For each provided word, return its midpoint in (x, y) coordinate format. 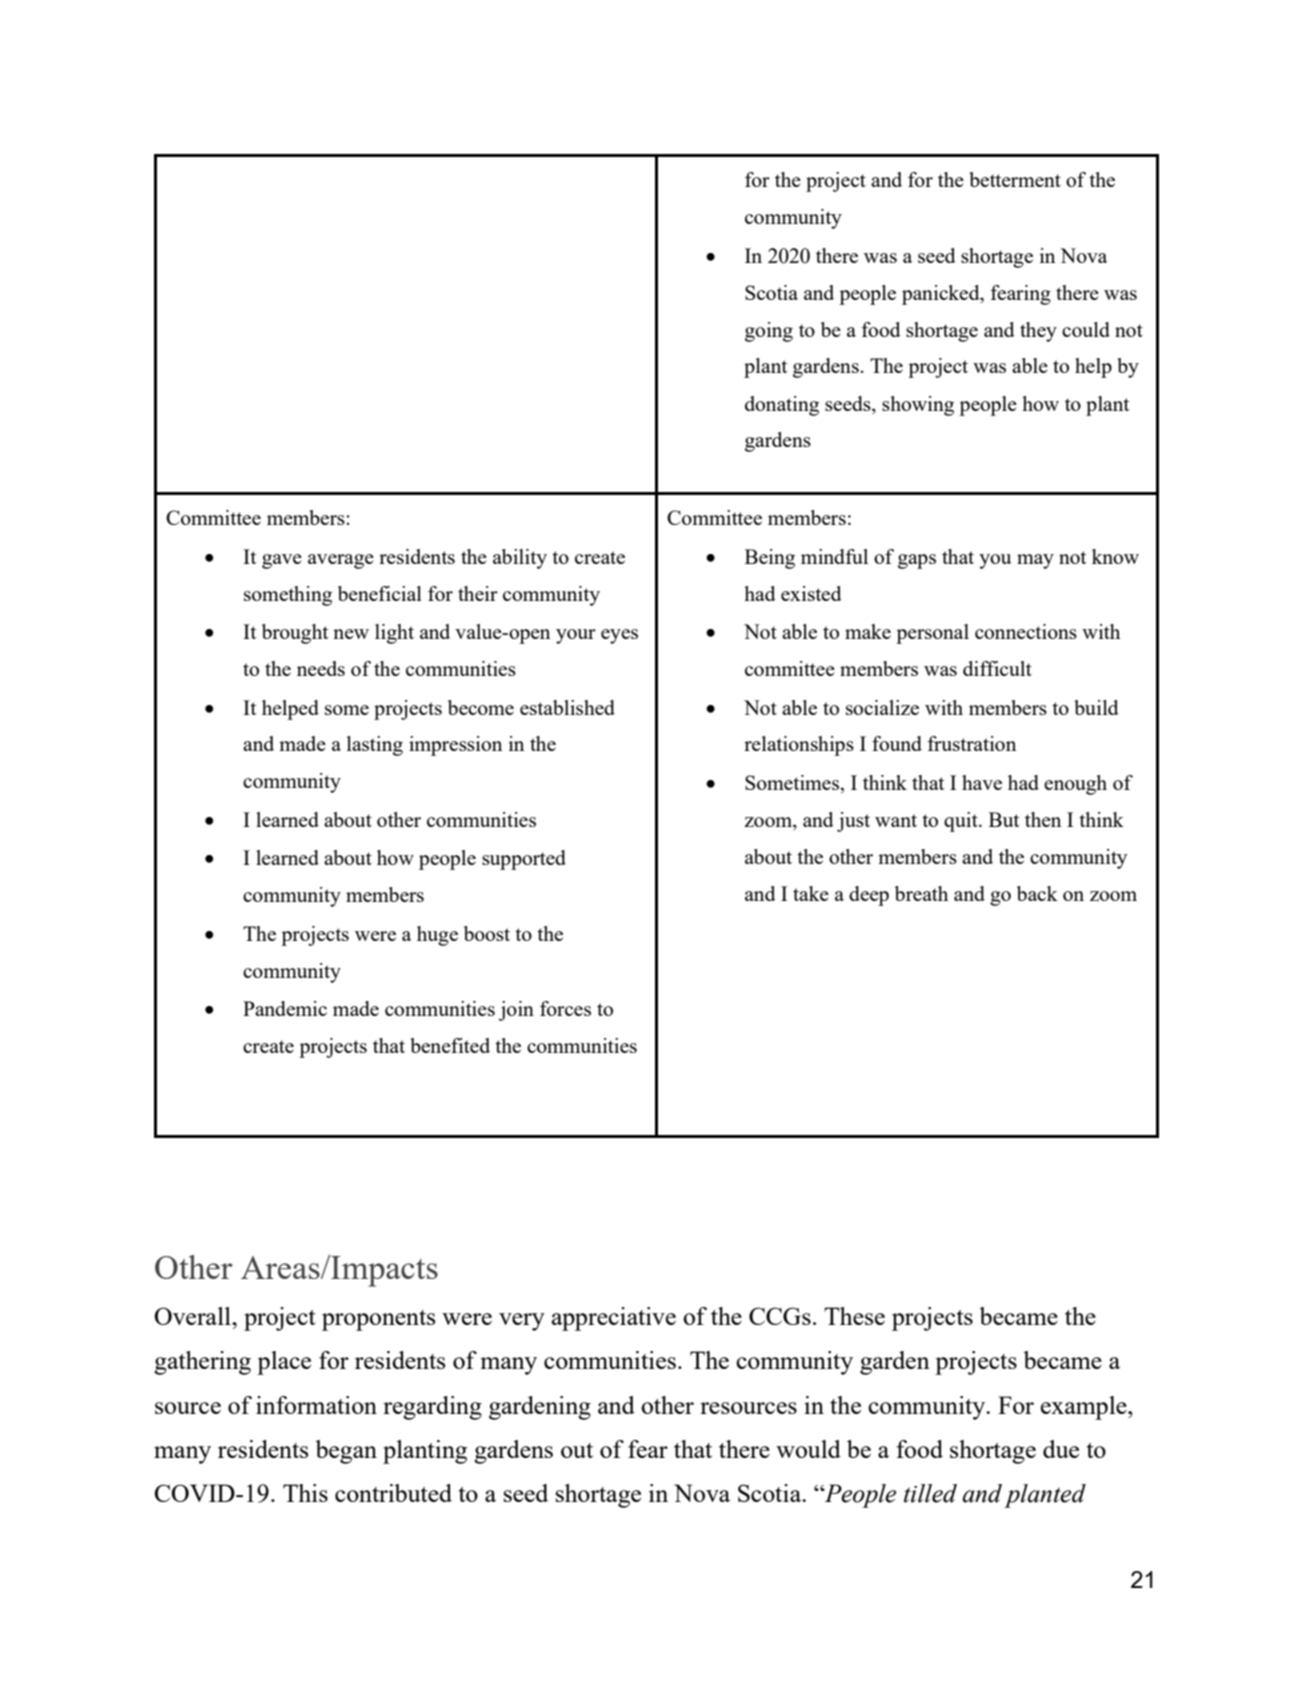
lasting (375, 746)
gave (282, 561)
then (1043, 819)
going (769, 332)
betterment (1015, 179)
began (346, 1452)
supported (524, 860)
